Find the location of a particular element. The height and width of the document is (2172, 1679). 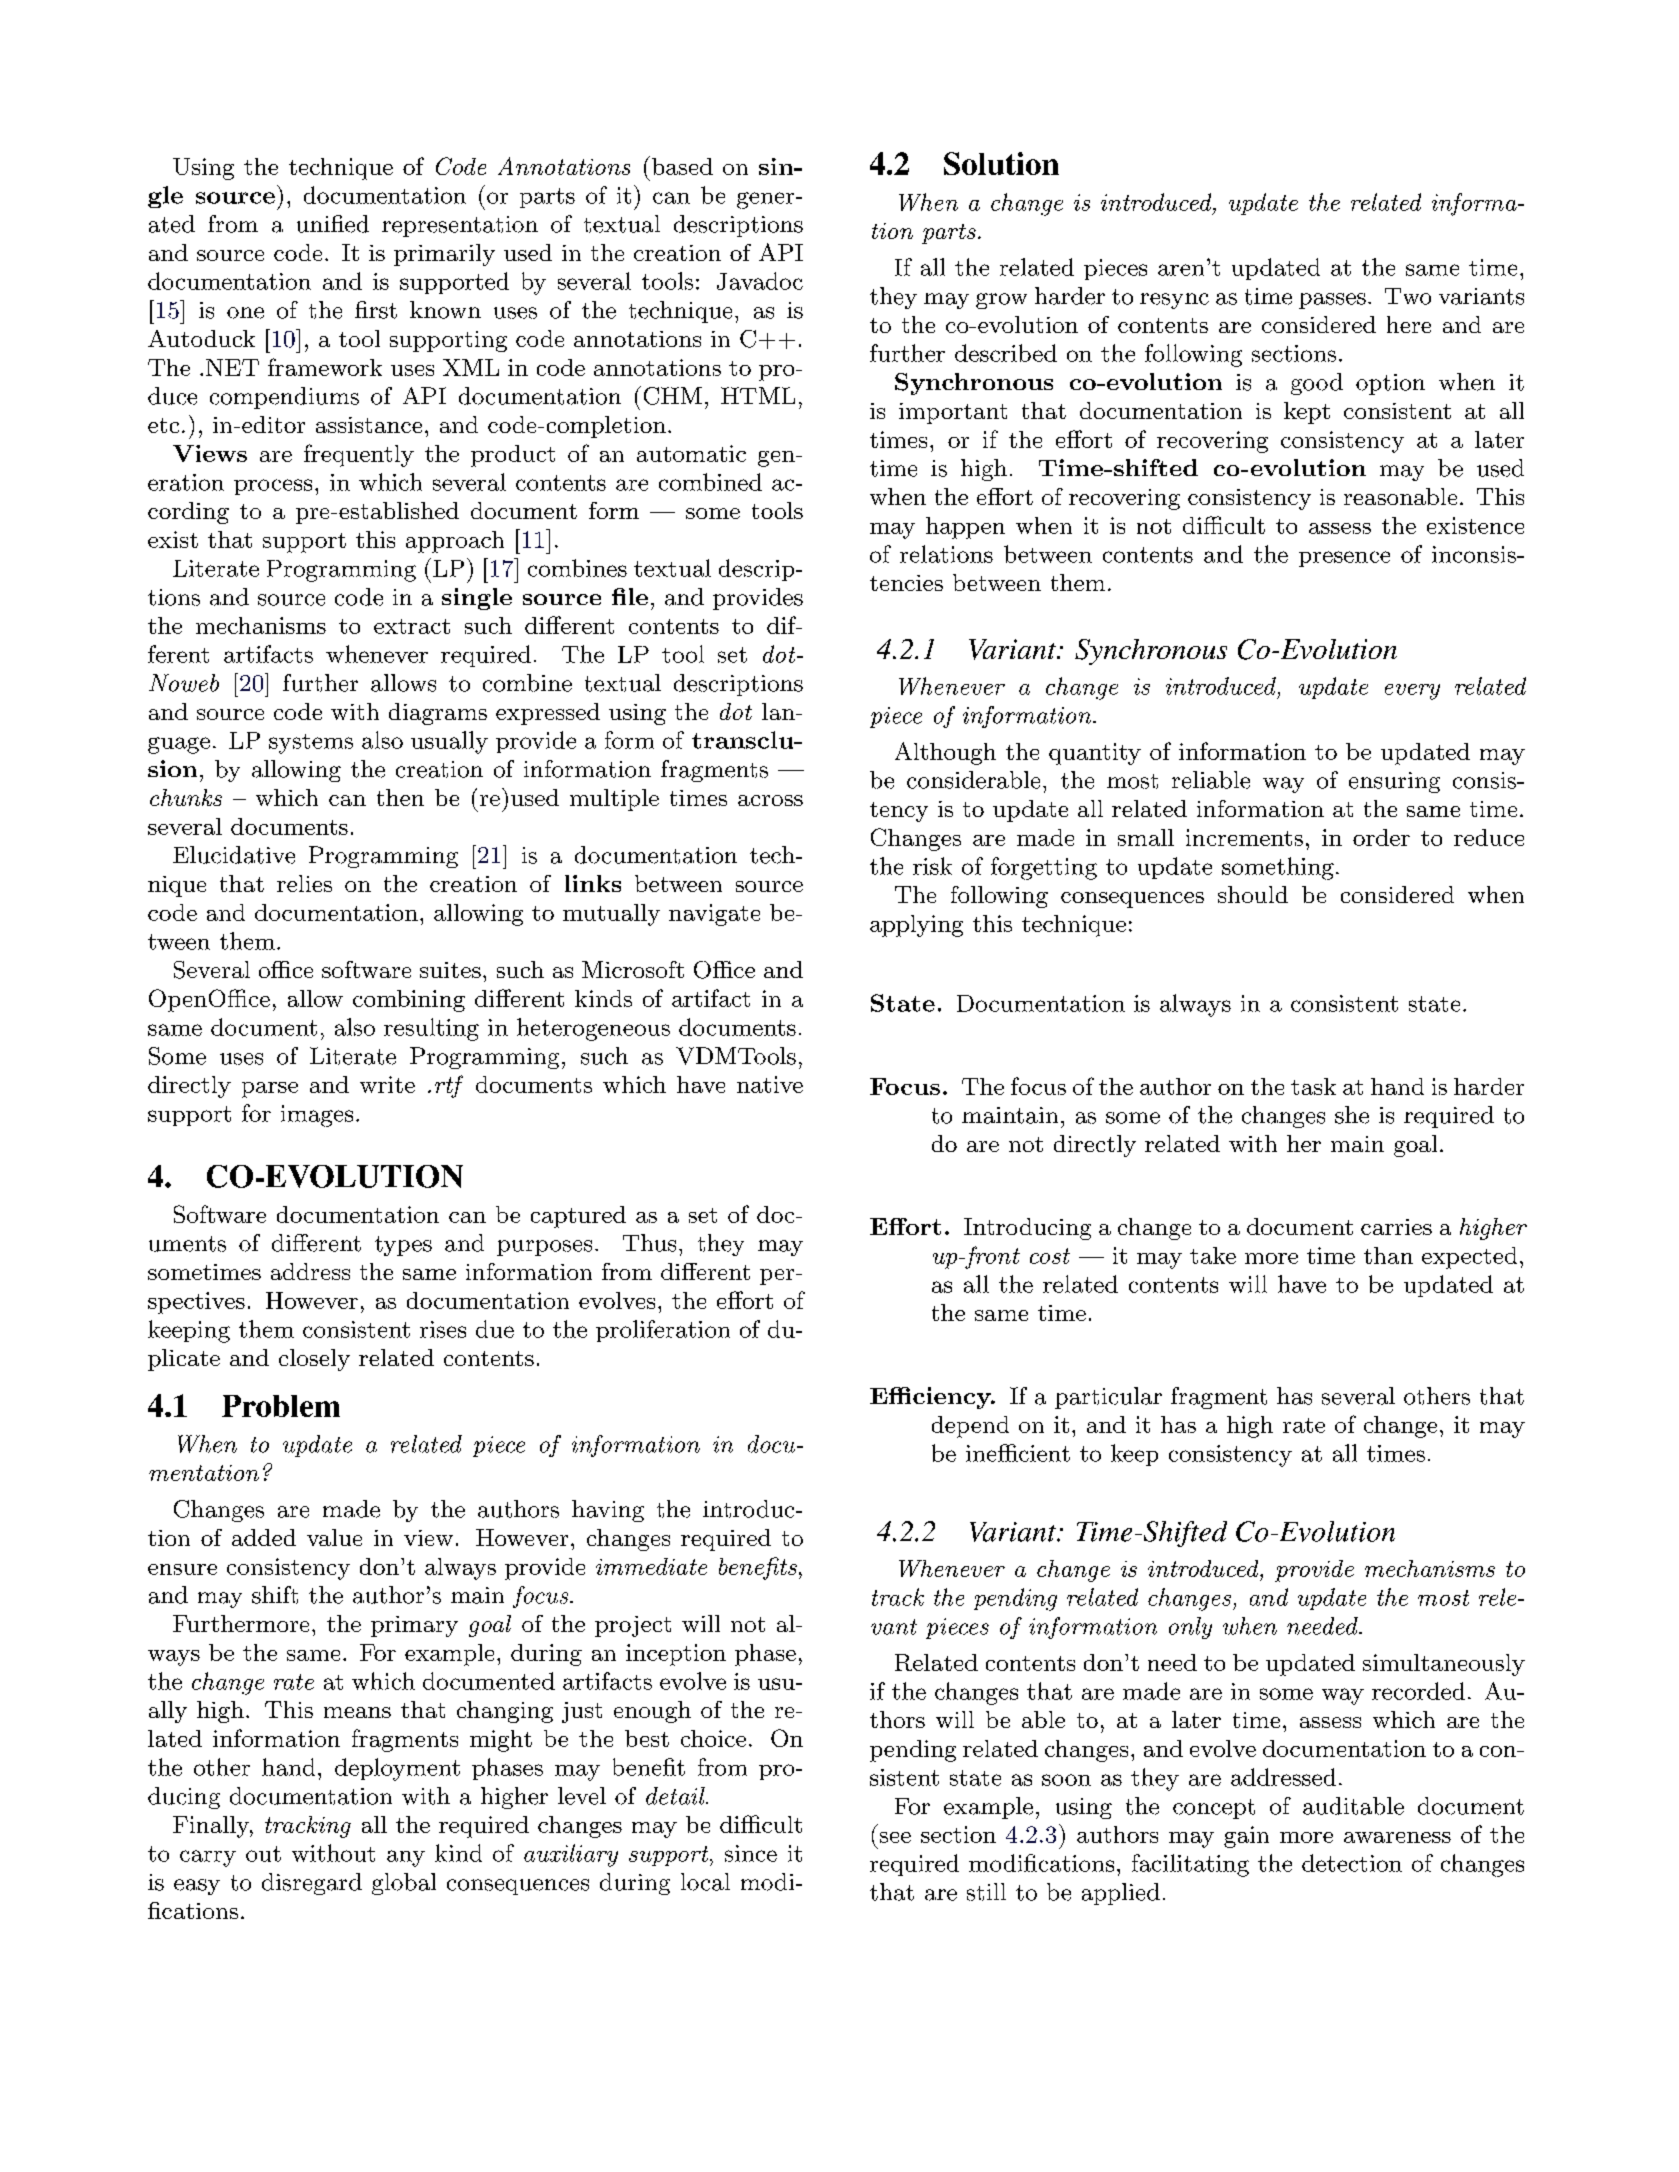

gain is located at coordinates (1246, 1837).
